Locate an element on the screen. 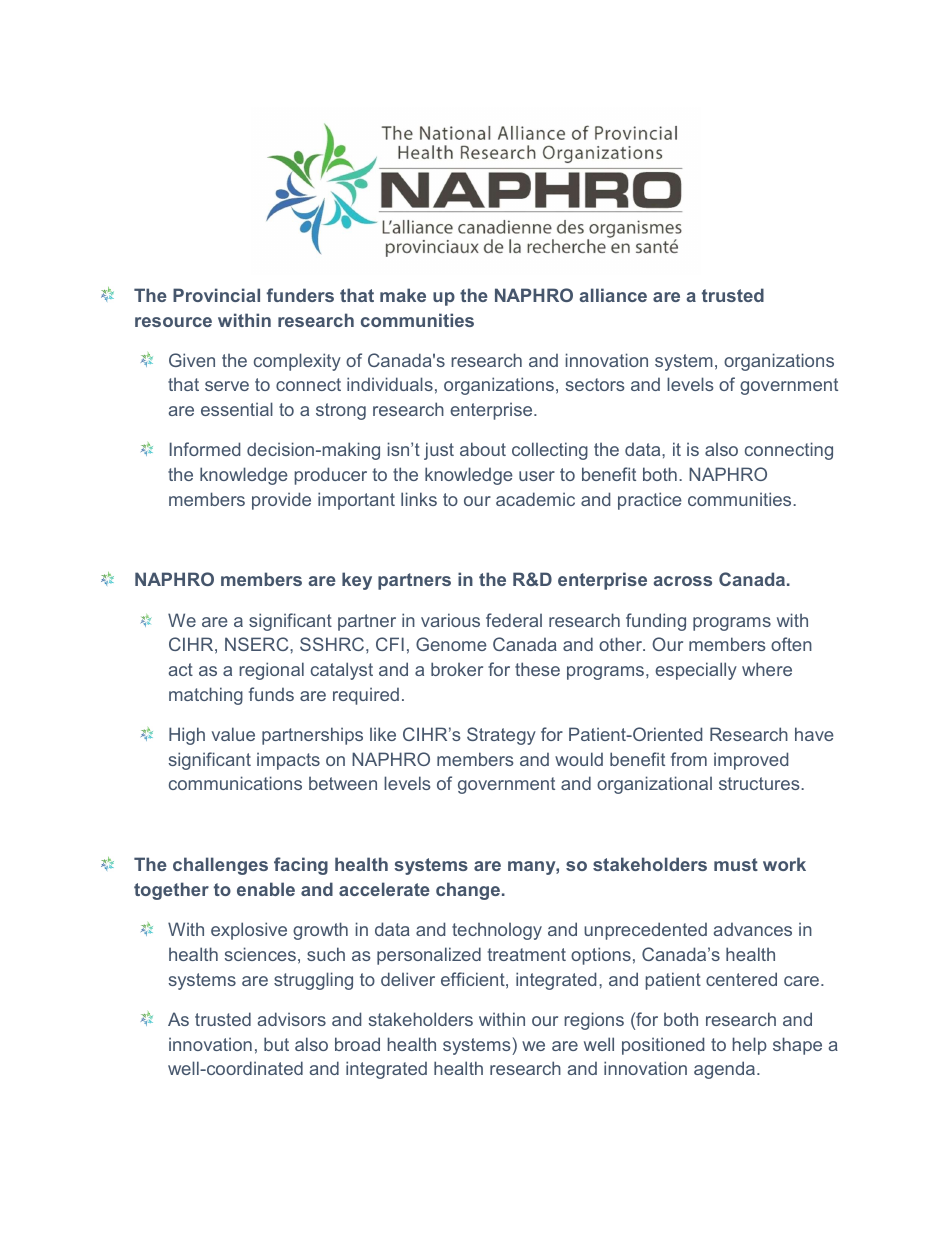 This screenshot has width=952, height=1233. but is located at coordinates (276, 1044).
